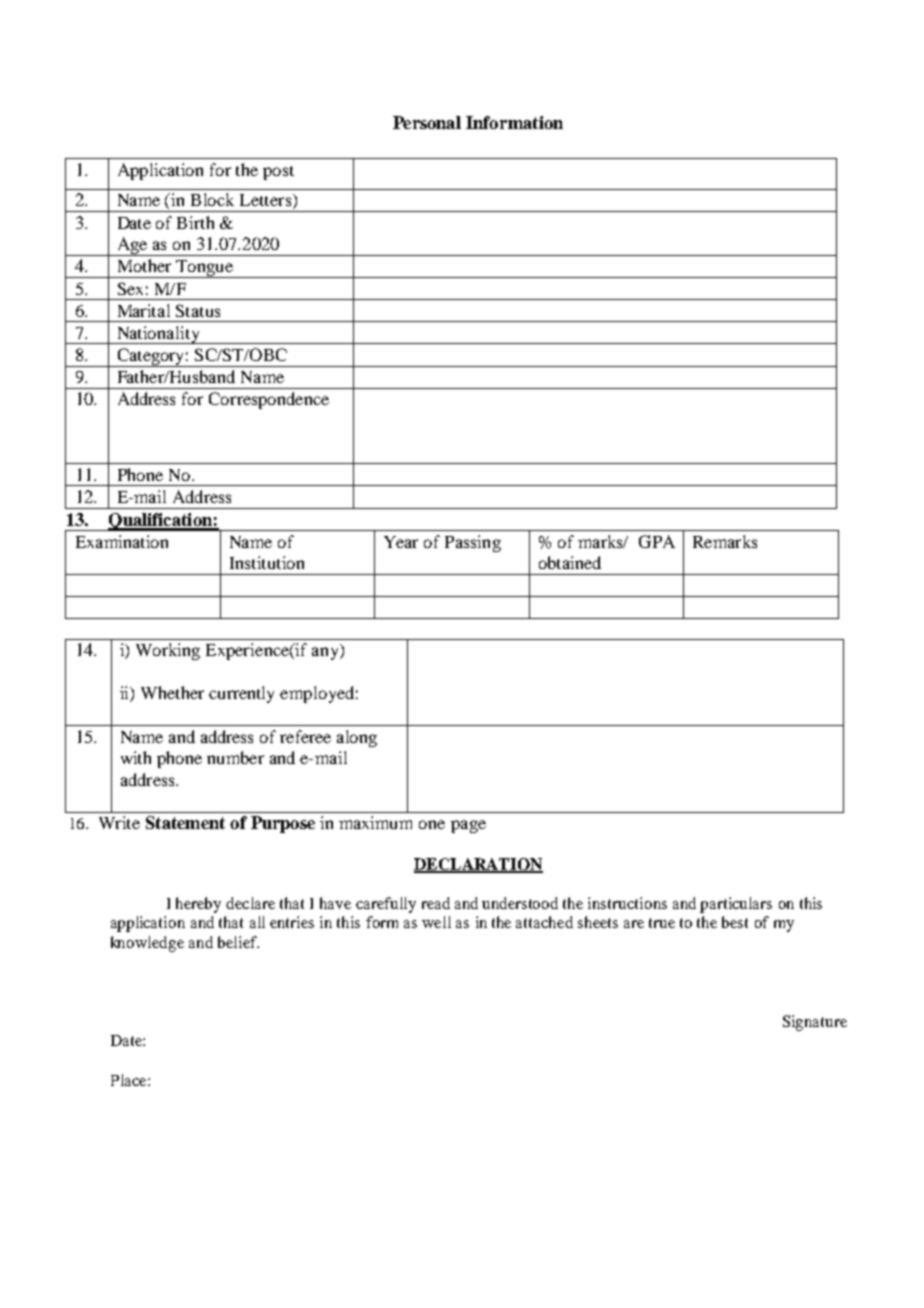 This image has height=1308, width=924. What do you see at coordinates (278, 173) in the image?
I see `post` at bounding box center [278, 173].
